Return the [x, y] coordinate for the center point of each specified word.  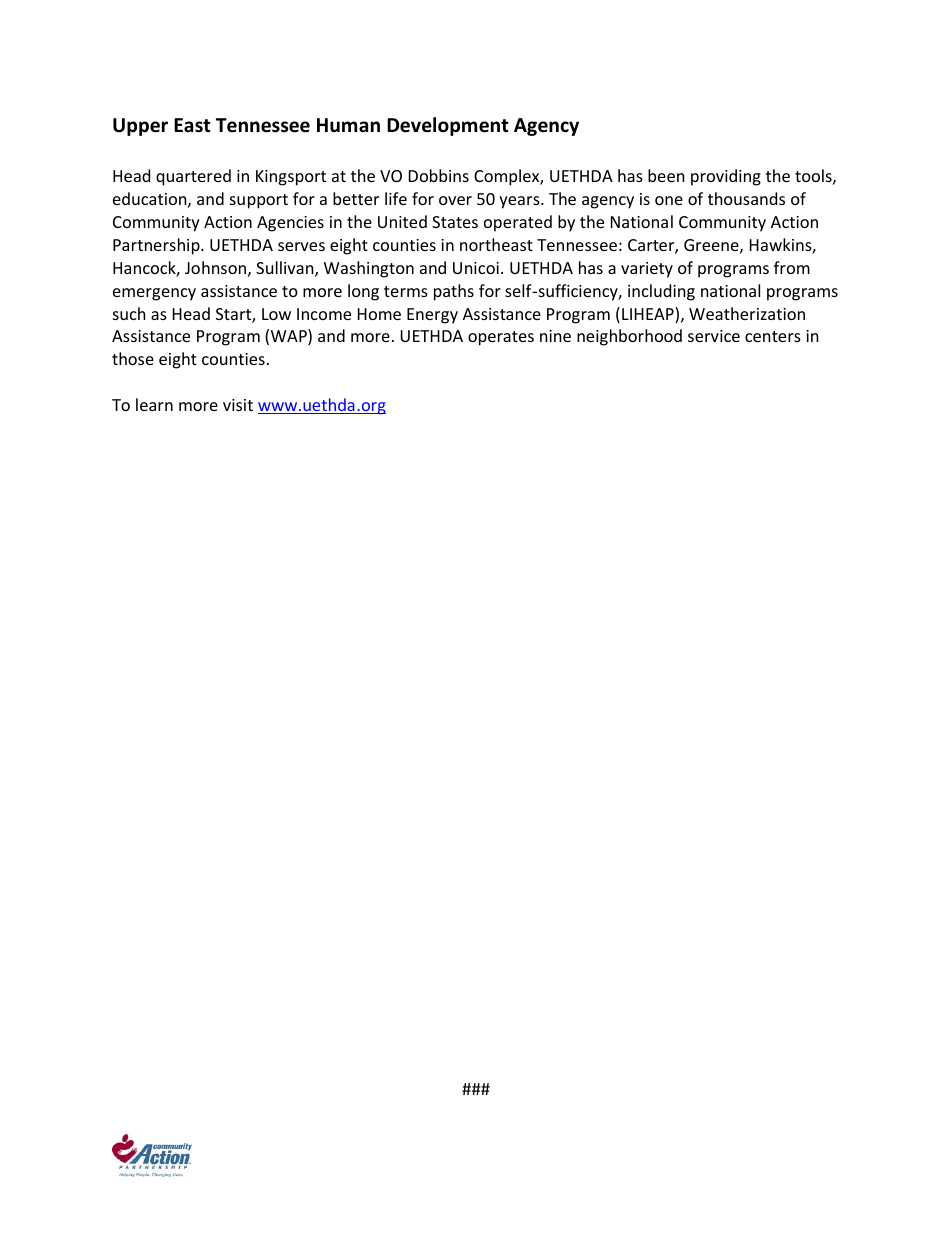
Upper [140, 127]
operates [501, 338]
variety [647, 270]
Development [447, 126]
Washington [369, 269]
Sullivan [286, 269]
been [666, 175]
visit [238, 405]
